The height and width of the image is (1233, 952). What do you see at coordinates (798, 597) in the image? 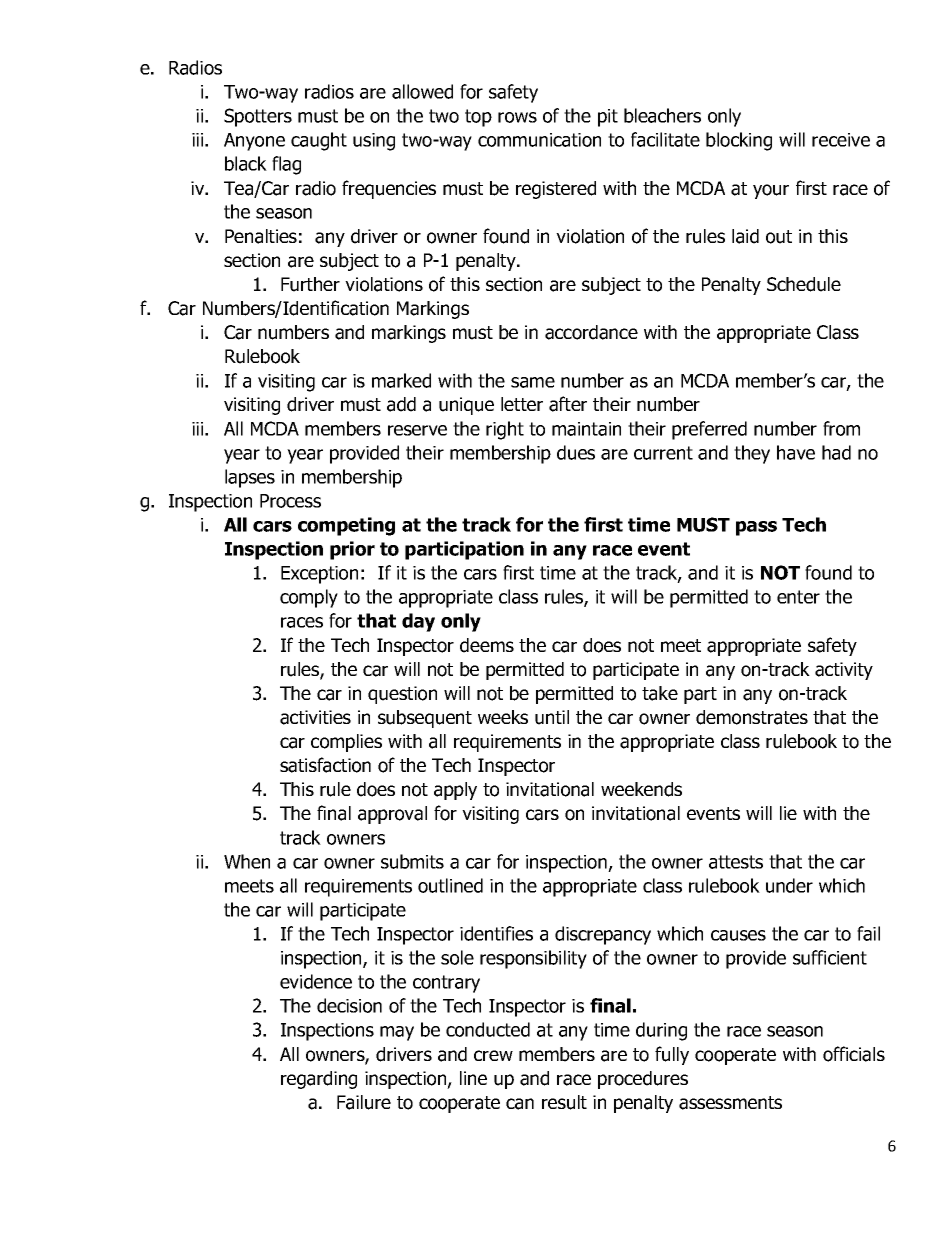
I see `enter` at bounding box center [798, 597].
